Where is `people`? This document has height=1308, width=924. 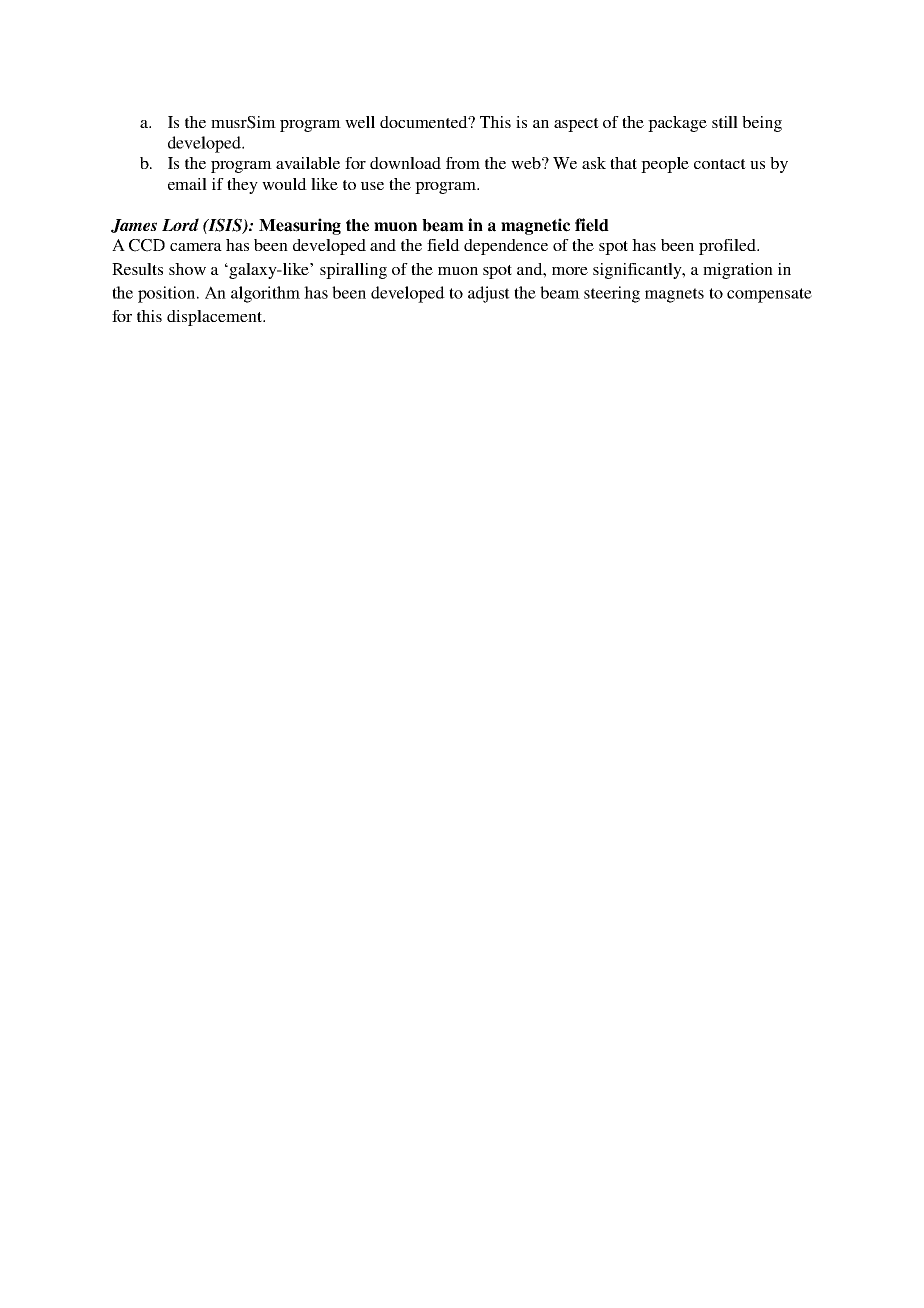 people is located at coordinates (665, 165).
